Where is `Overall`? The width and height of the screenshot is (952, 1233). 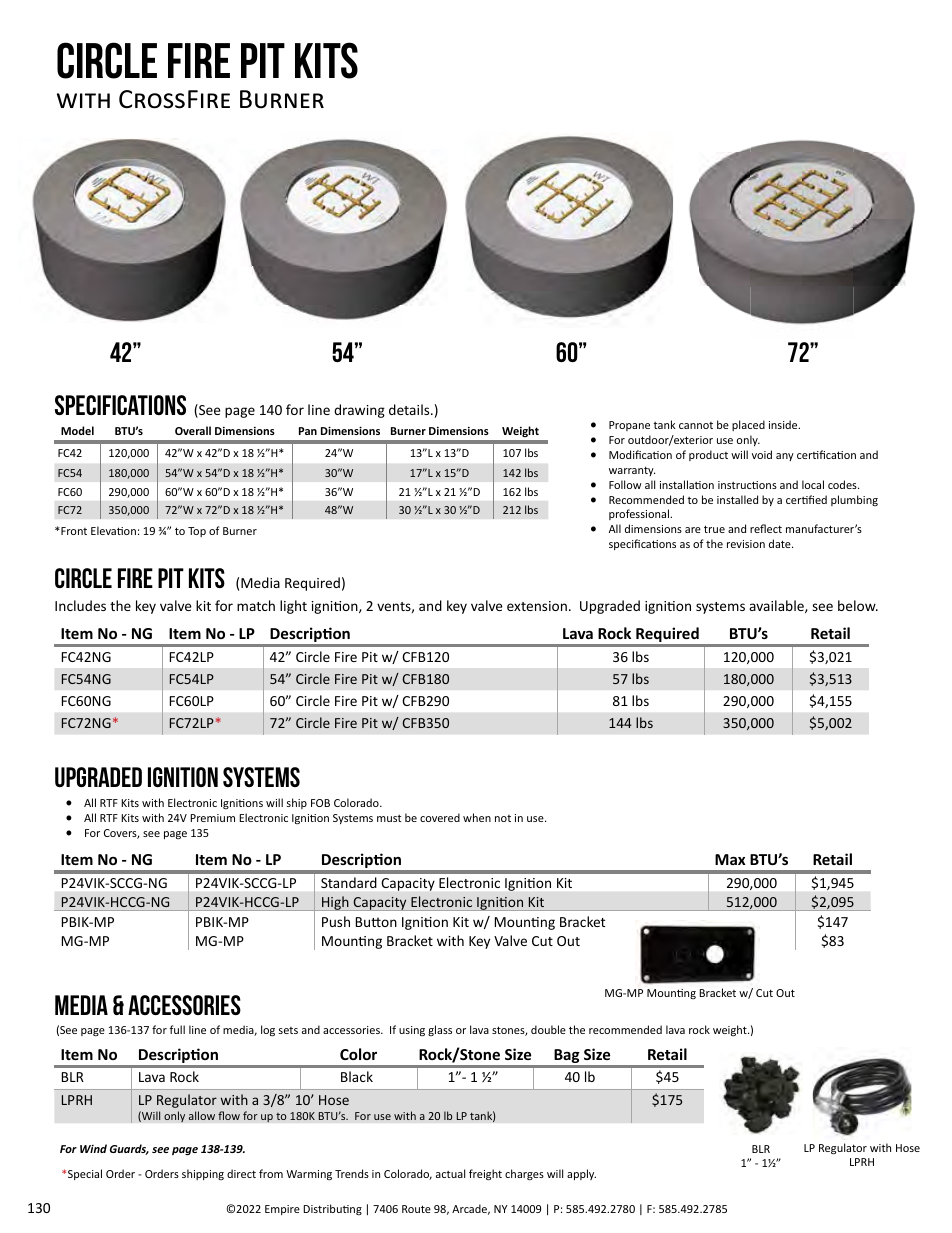
Overall is located at coordinates (193, 430).
